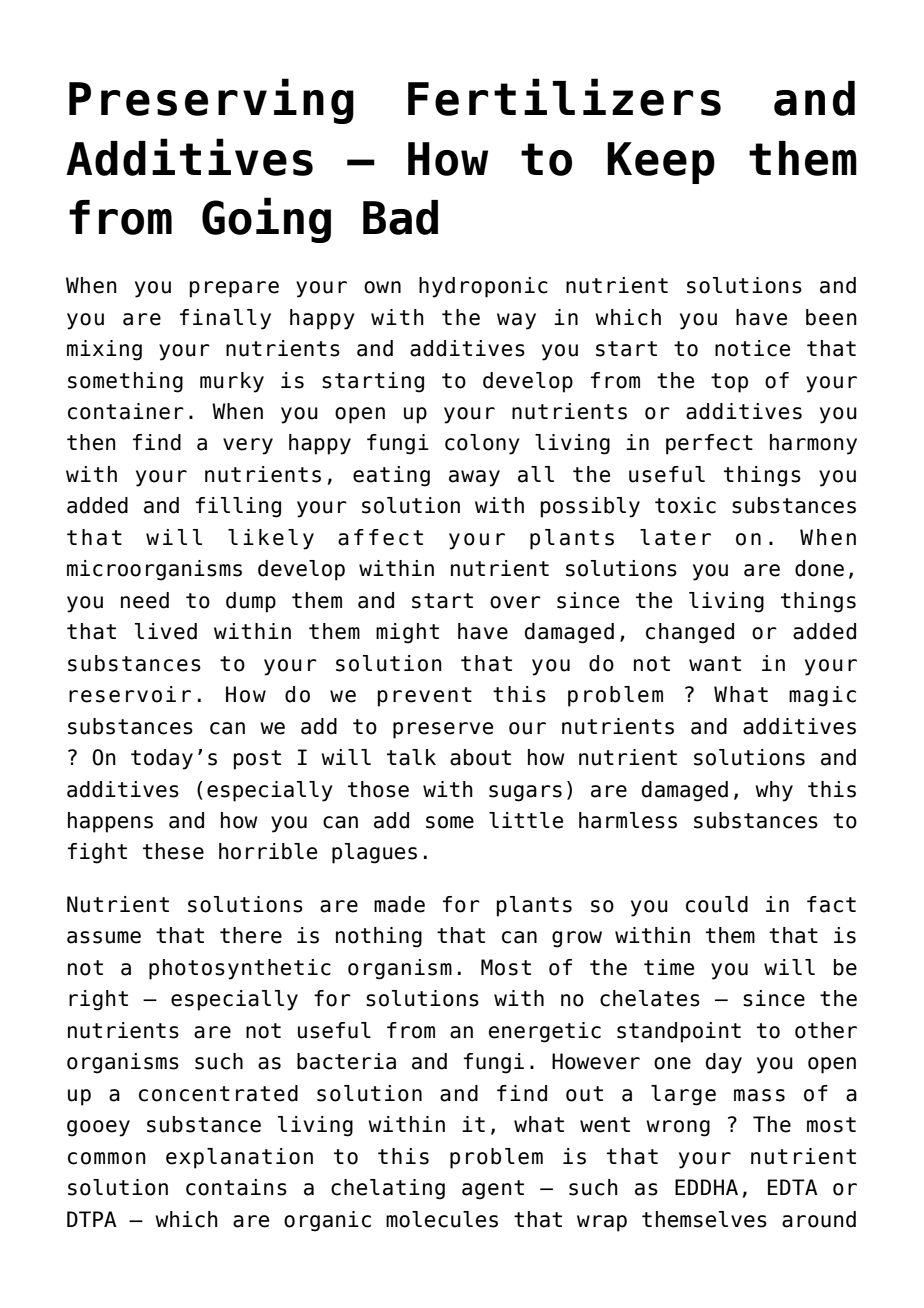 This screenshot has width=924, height=1308. What do you see at coordinates (564, 97) in the screenshot?
I see `Fertilizers` at bounding box center [564, 97].
